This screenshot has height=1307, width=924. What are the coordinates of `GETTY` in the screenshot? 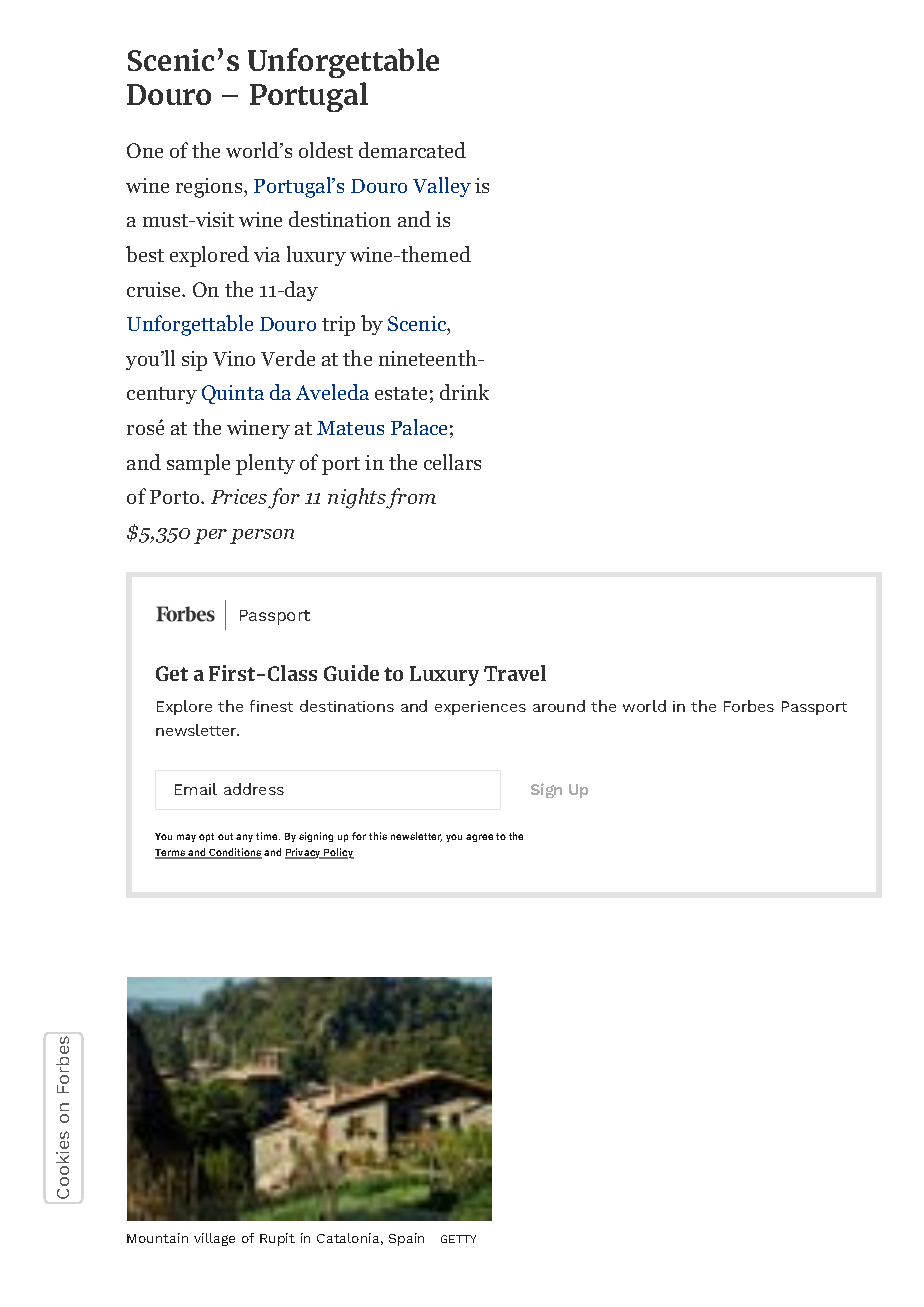 It's located at (458, 1239).
